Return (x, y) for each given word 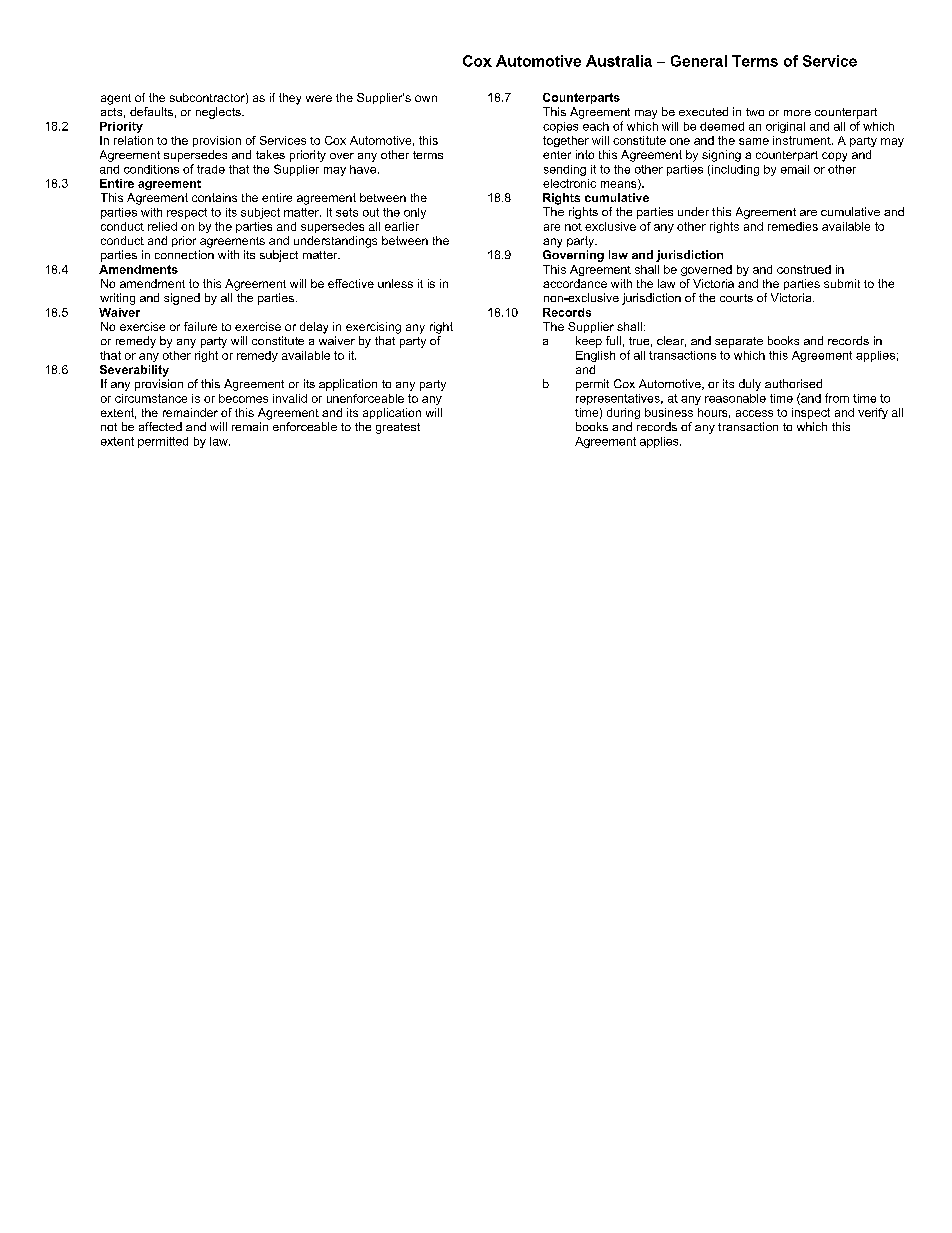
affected (160, 426)
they (290, 99)
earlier (402, 226)
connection (184, 254)
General (699, 61)
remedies (793, 226)
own (426, 98)
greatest (398, 428)
